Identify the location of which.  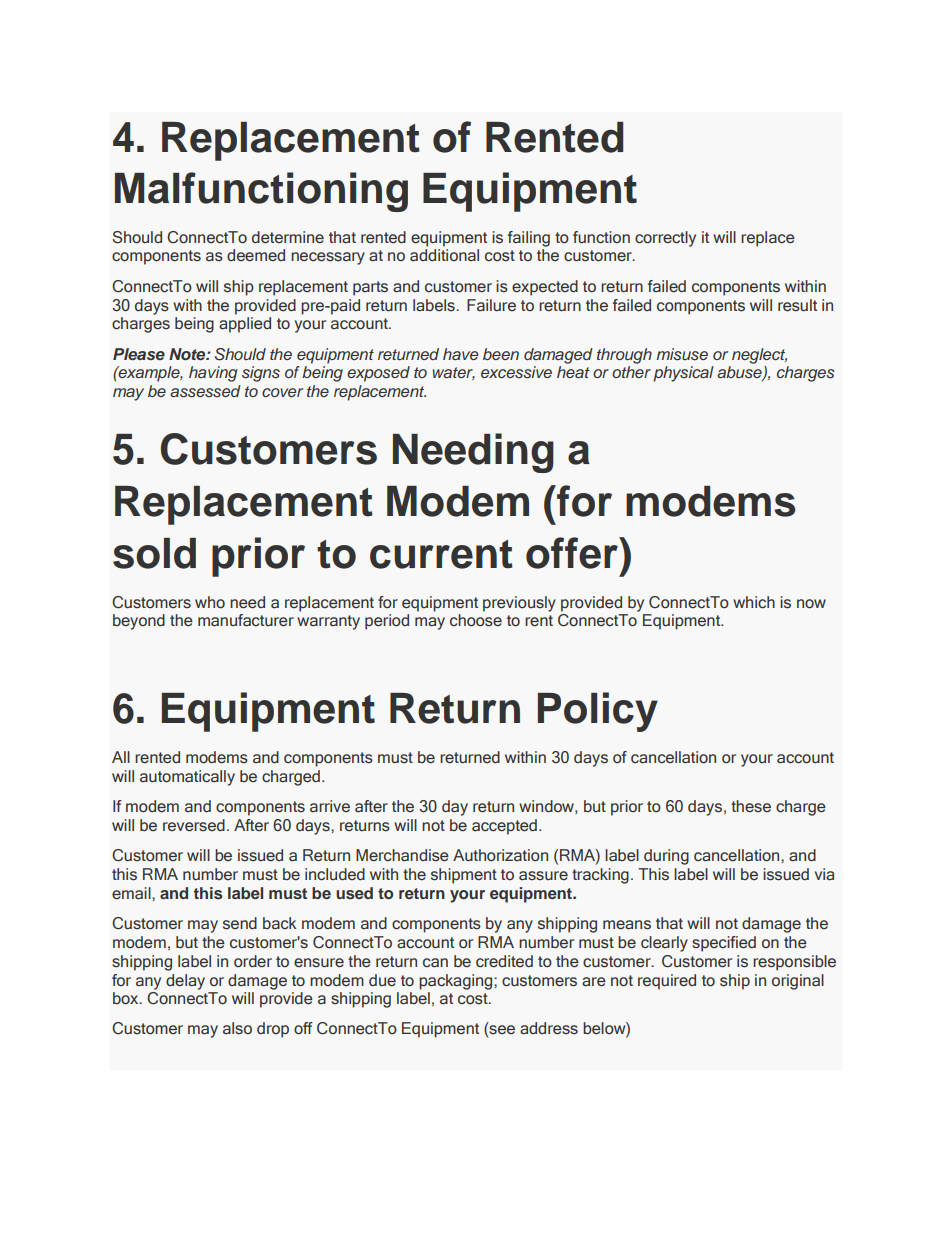
(754, 602).
